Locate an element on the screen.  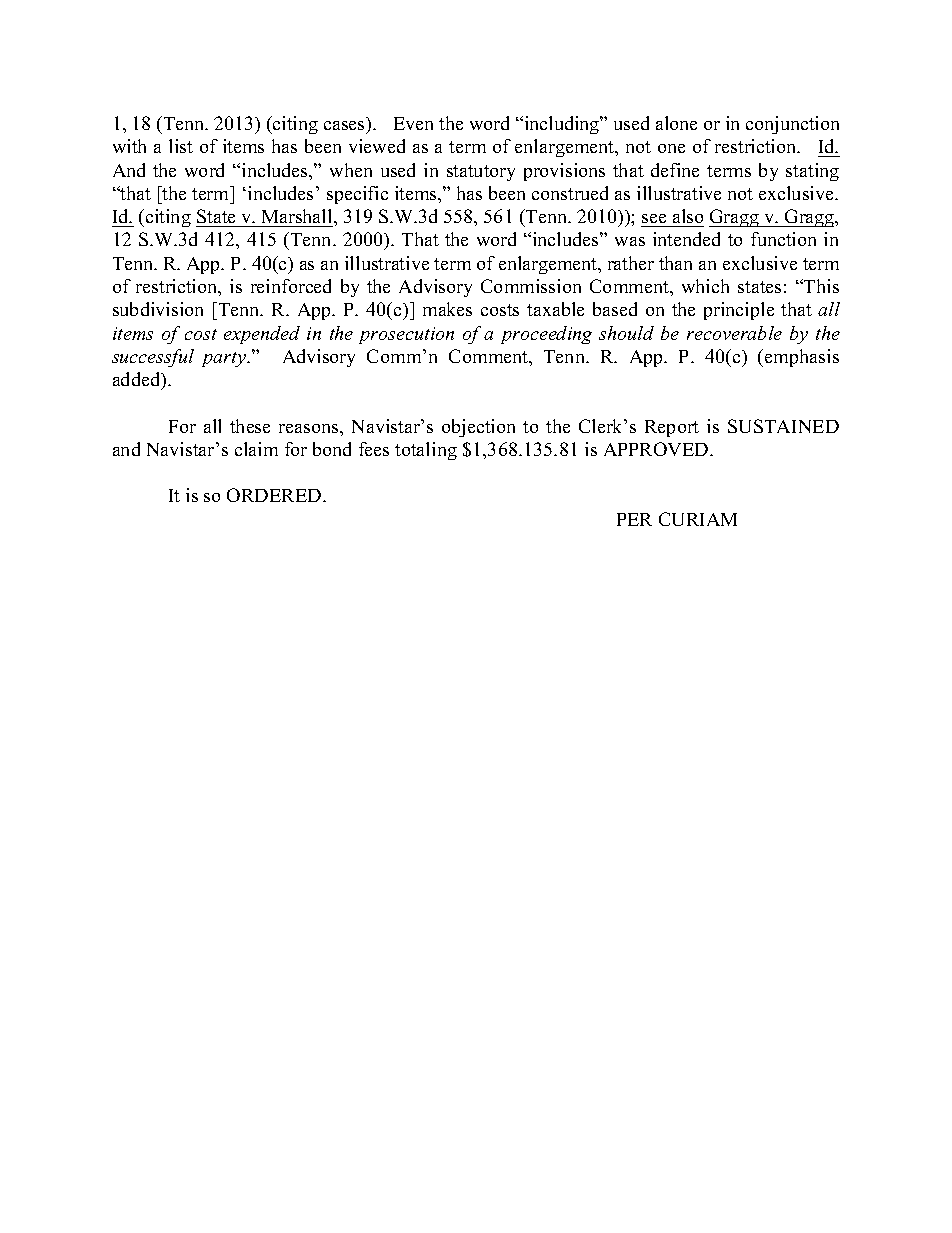
makes is located at coordinates (447, 309).
